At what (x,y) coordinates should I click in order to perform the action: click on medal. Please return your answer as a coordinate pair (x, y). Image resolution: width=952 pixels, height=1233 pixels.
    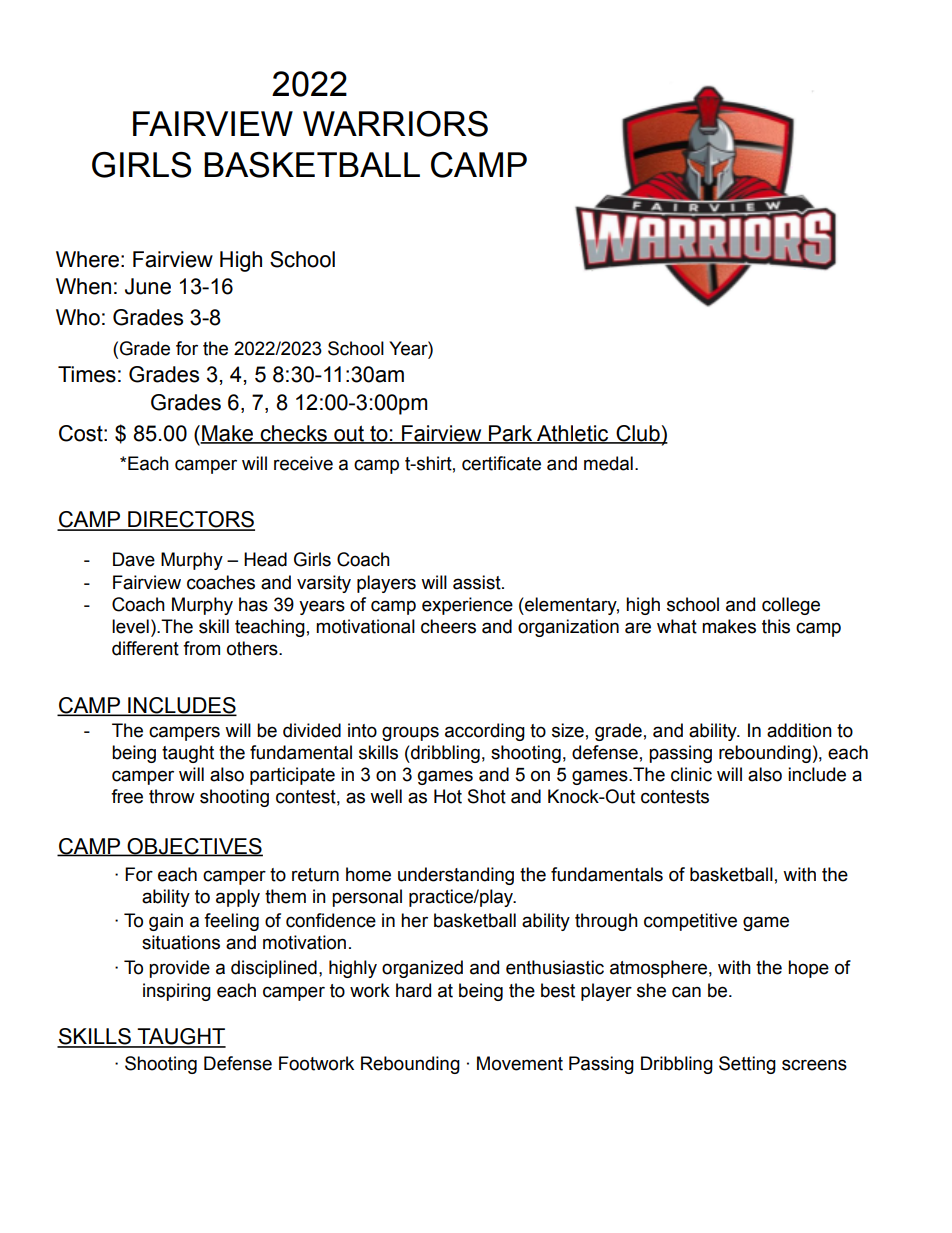
    Looking at the image, I should click on (608, 463).
